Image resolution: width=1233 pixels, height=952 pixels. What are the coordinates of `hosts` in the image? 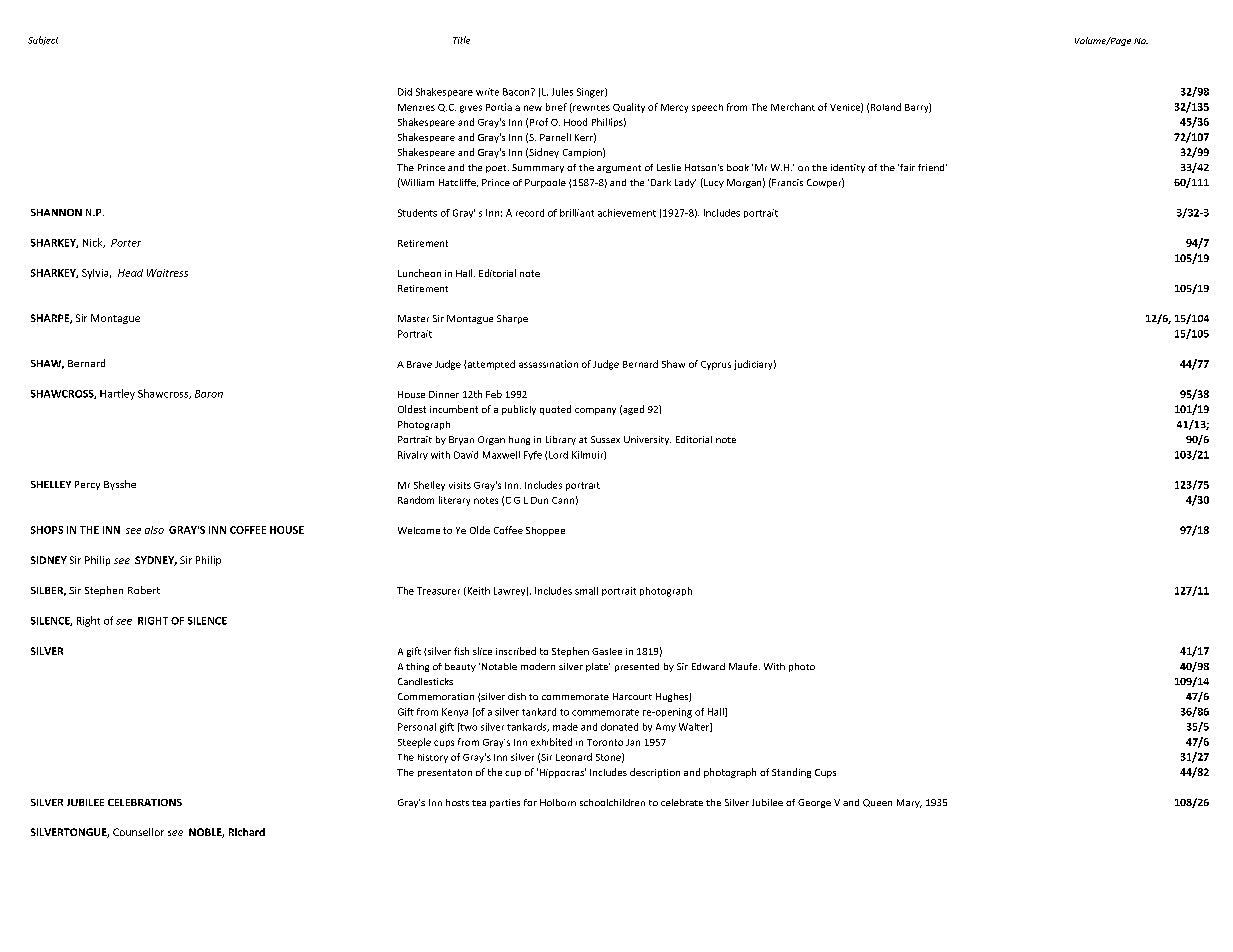 It's located at (457, 802).
